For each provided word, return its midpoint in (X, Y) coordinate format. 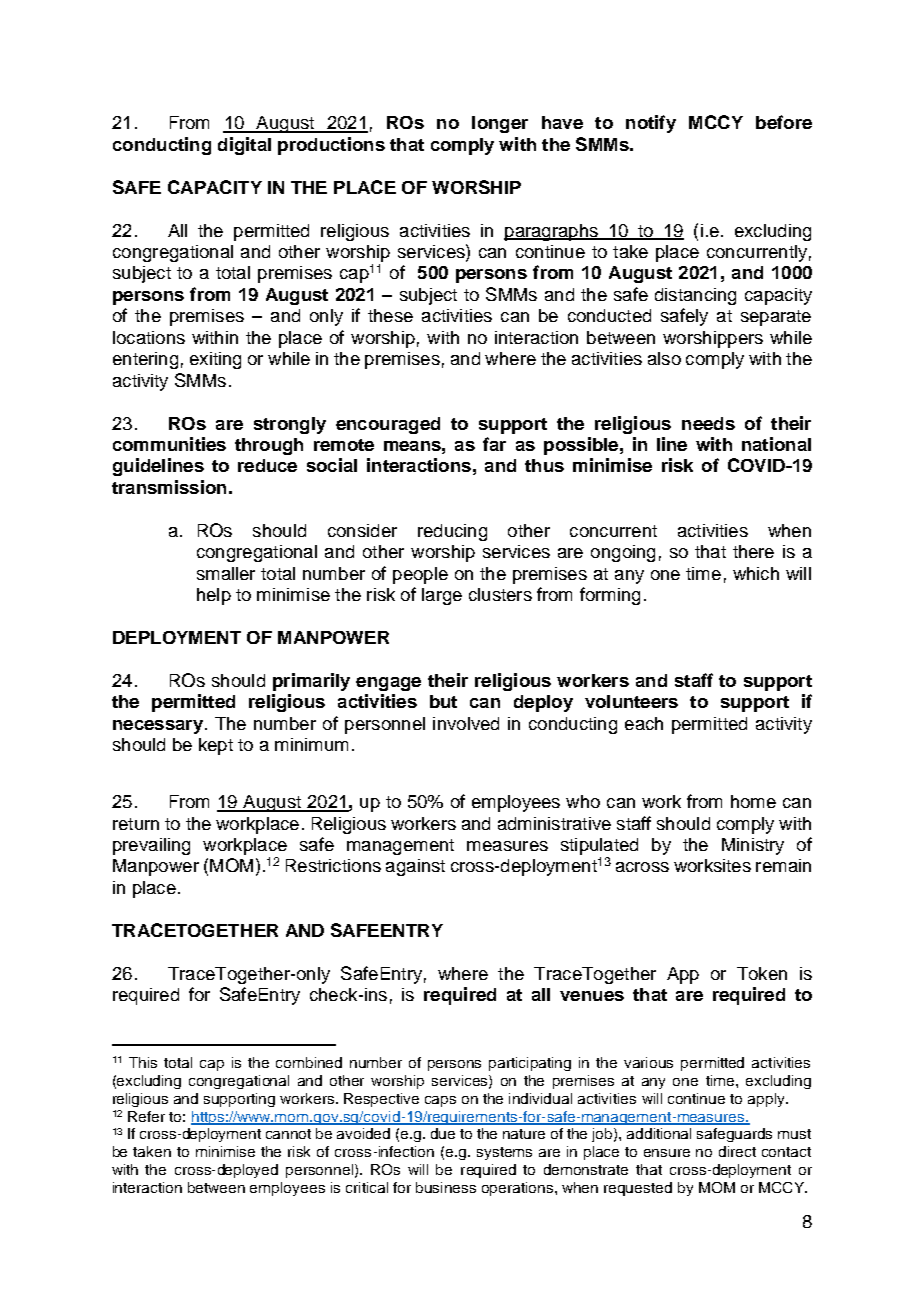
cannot (288, 1134)
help (214, 596)
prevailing (151, 846)
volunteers (631, 701)
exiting (215, 360)
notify (651, 124)
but (443, 701)
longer (500, 124)
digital (244, 146)
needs (708, 423)
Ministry (753, 846)
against (415, 867)
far (494, 444)
